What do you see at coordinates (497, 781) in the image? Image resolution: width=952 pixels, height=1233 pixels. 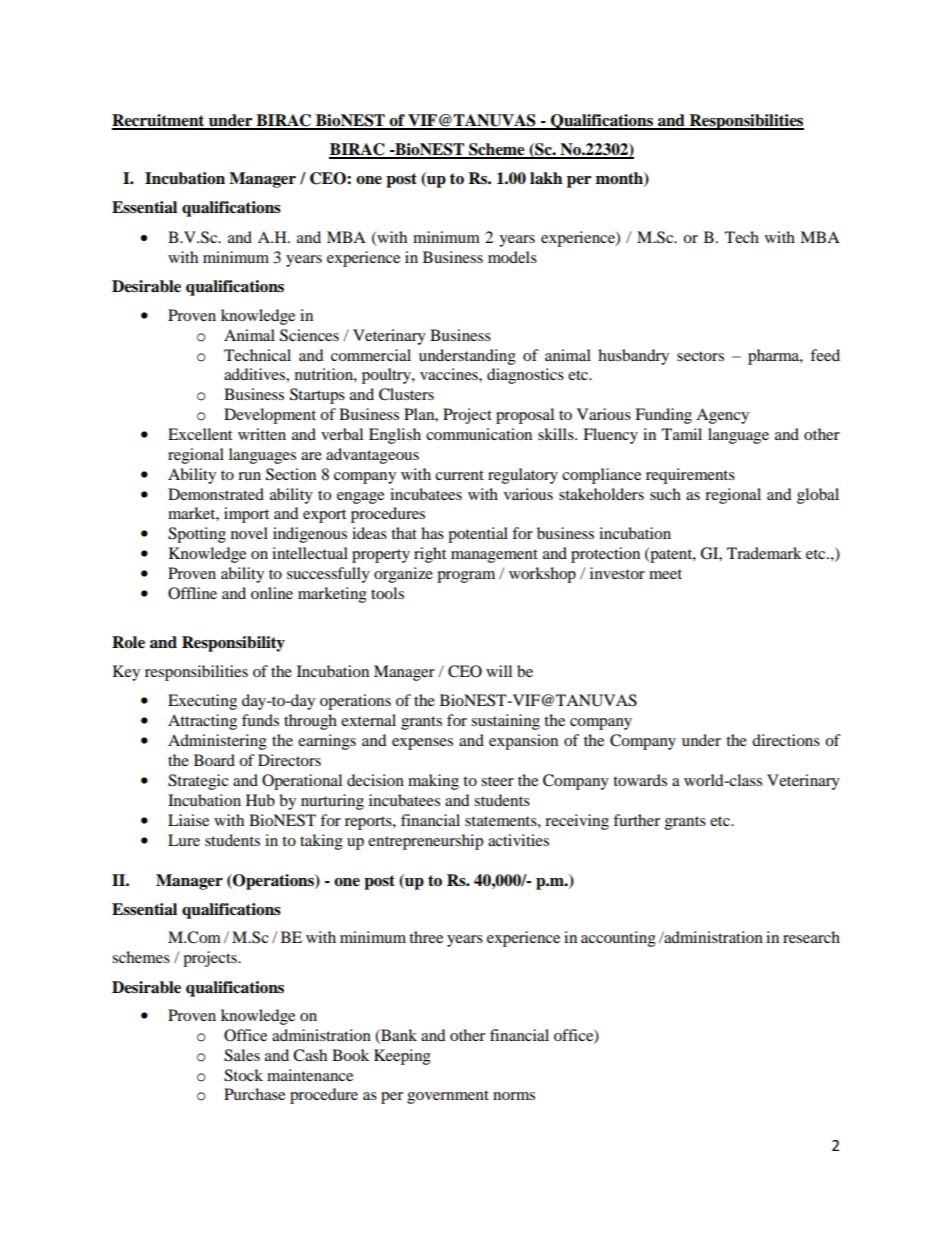 I see `steer` at bounding box center [497, 781].
